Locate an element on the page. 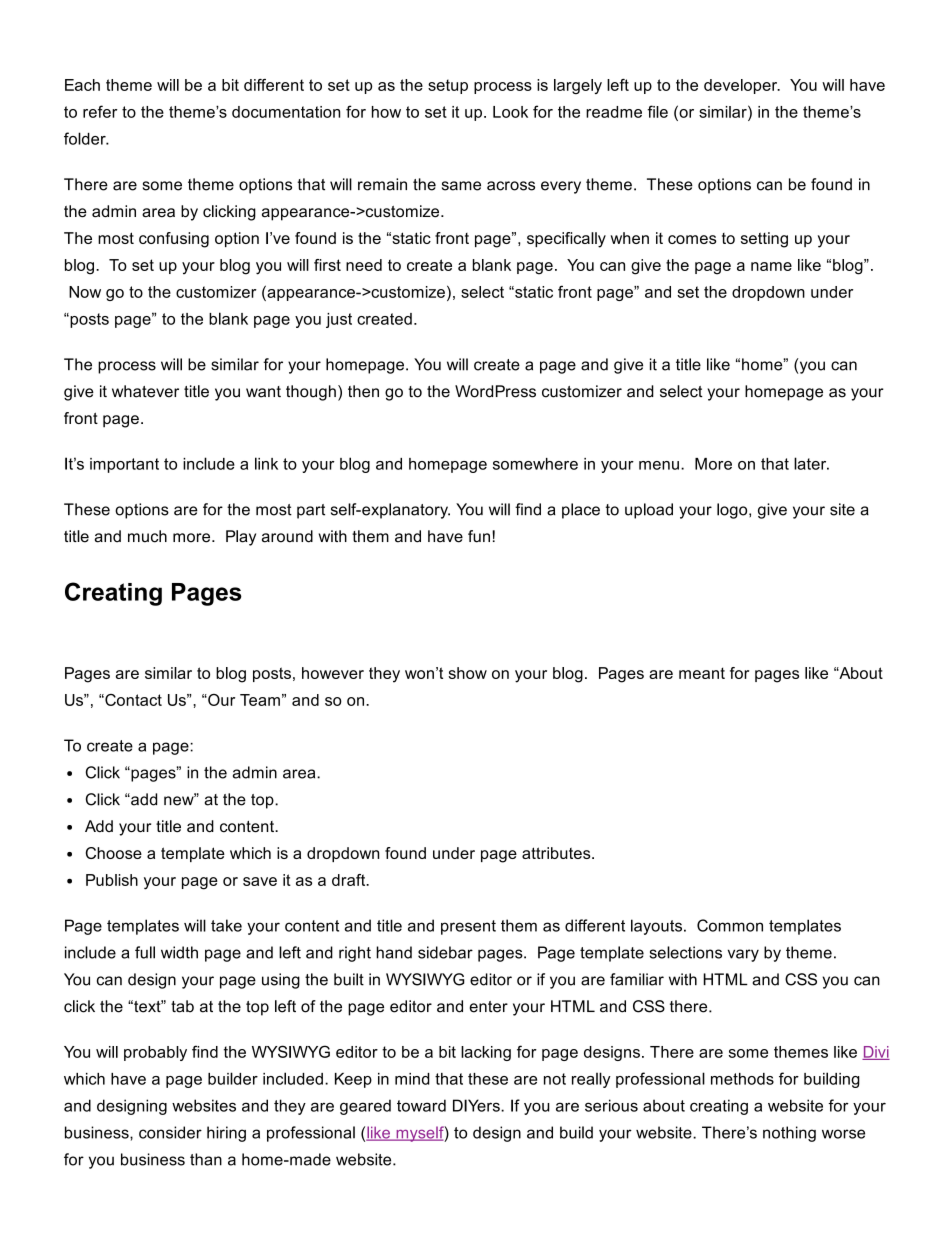 The width and height of the document is (952, 1233). Common is located at coordinates (730, 925).
